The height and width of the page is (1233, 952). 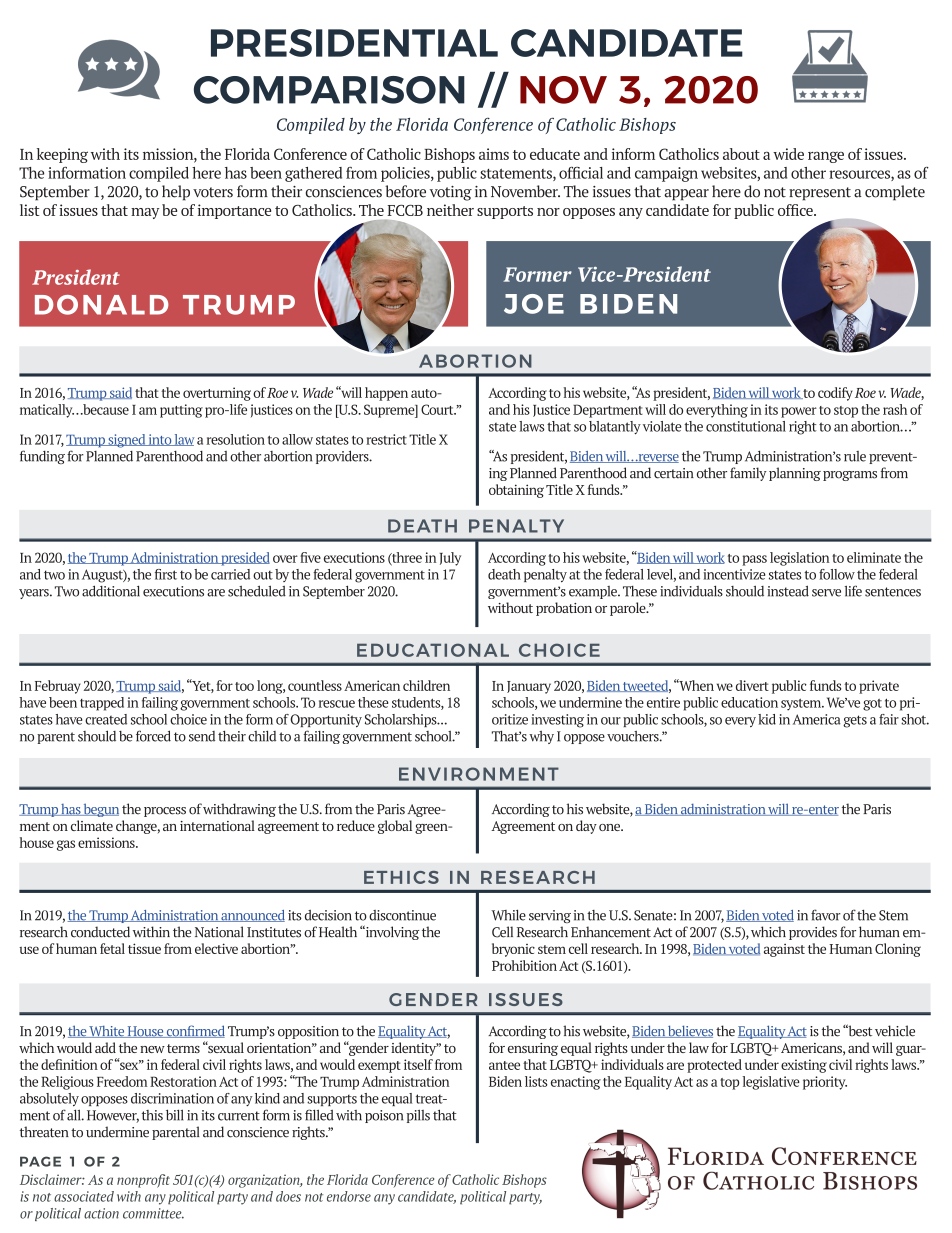 What do you see at coordinates (451, 193) in the page?
I see `voting` at bounding box center [451, 193].
